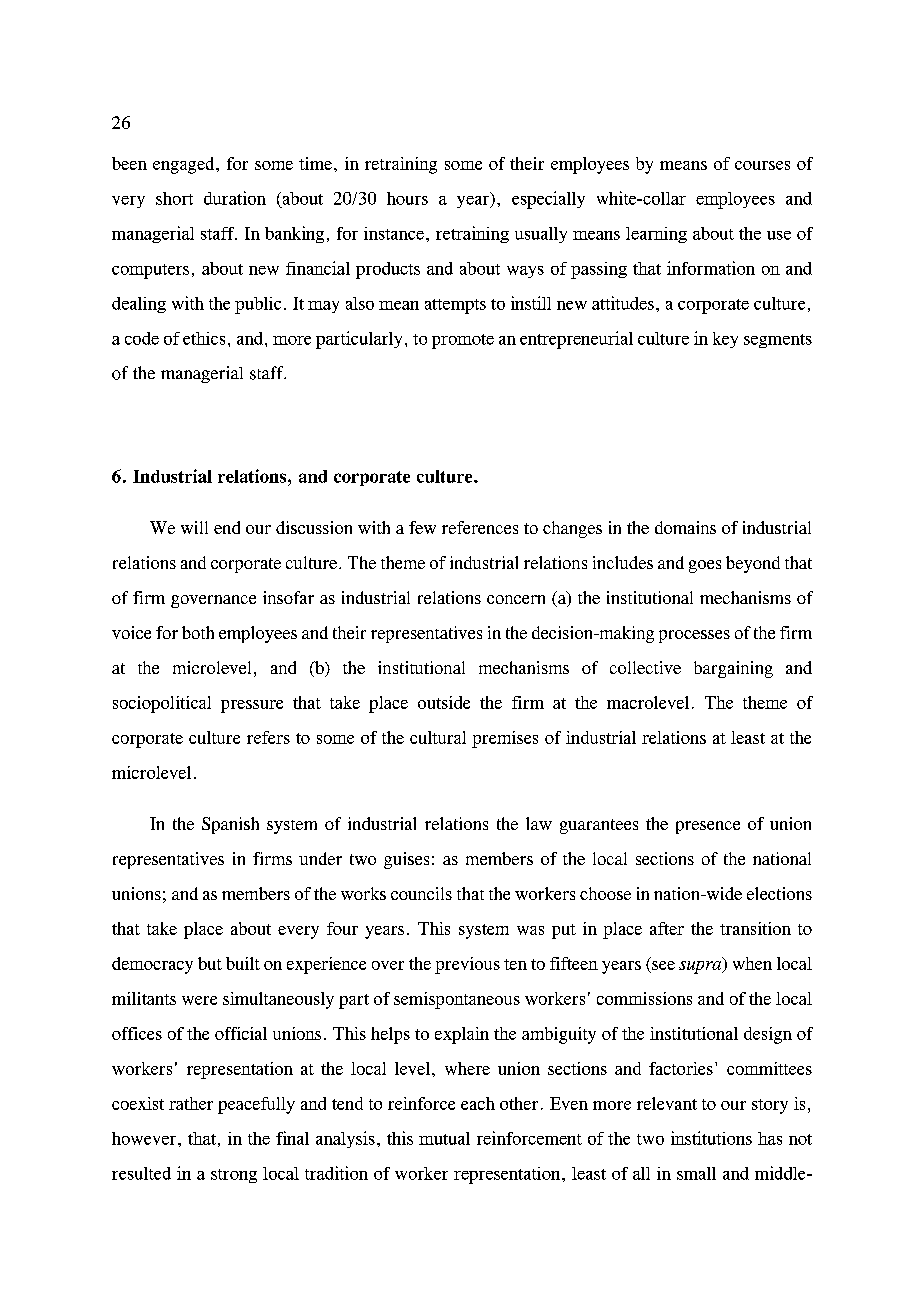  Describe the element at coordinates (234, 1176) in the image. I see `strong` at that location.
